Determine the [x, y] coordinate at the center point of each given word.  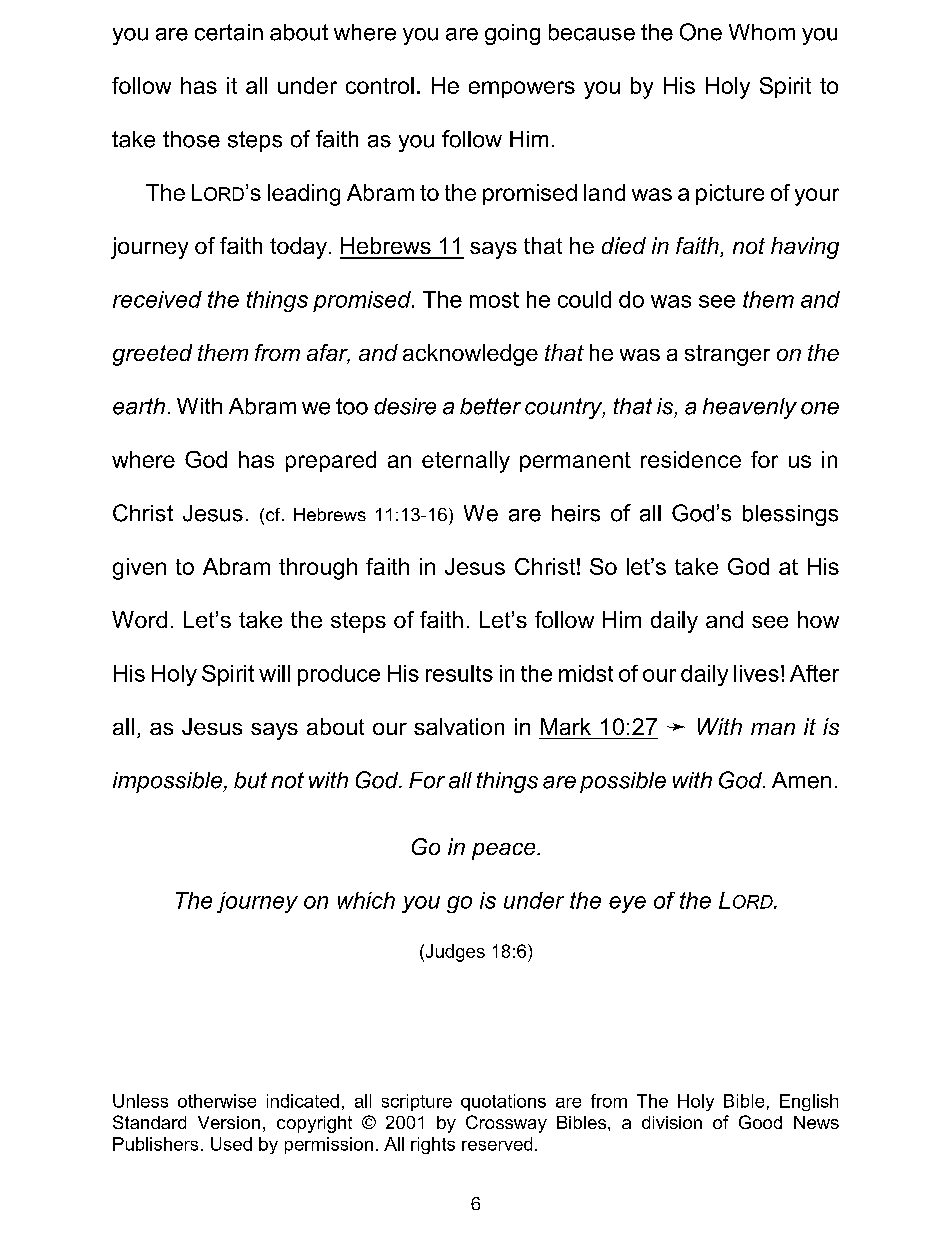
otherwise [217, 1101]
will [274, 673]
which [366, 900]
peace [505, 851]
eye [627, 904]
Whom [762, 32]
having [805, 248]
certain [229, 32]
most [494, 300]
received [157, 299]
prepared [331, 461]
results [459, 673]
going [512, 34]
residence [691, 459]
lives [756, 673]
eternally [466, 462]
